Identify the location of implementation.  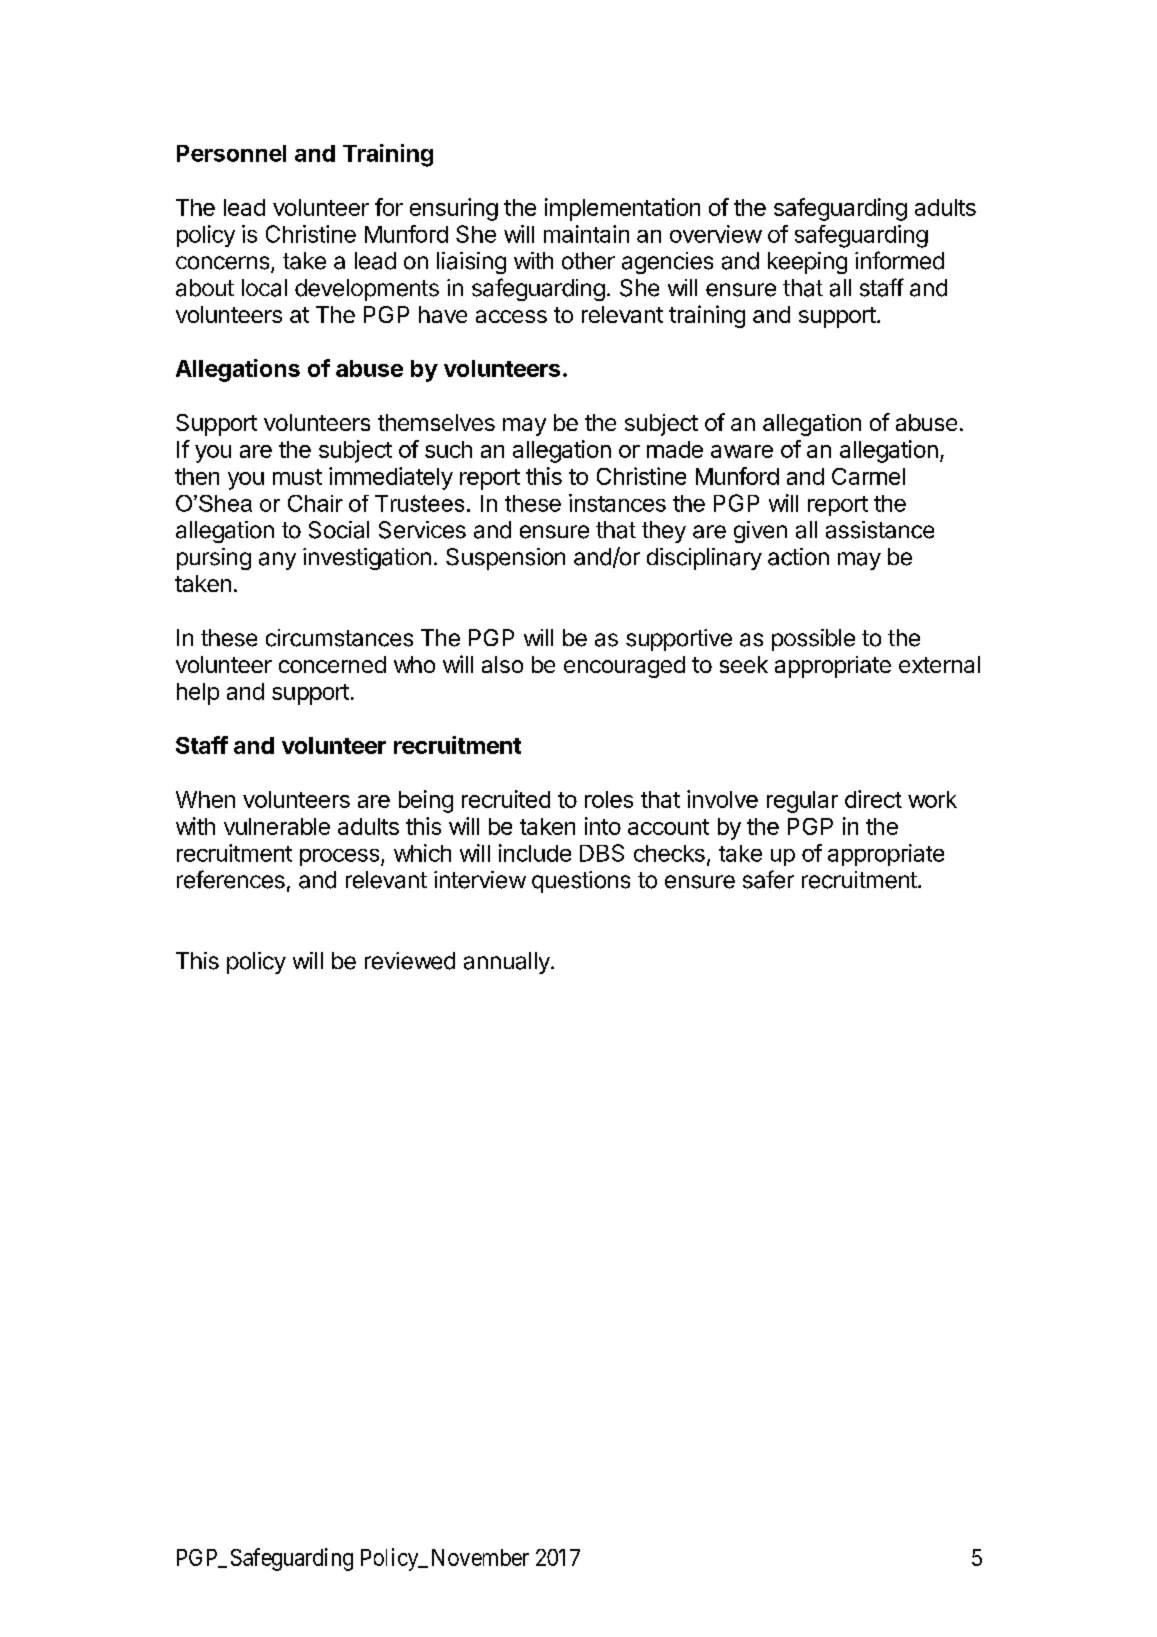
(622, 209).
